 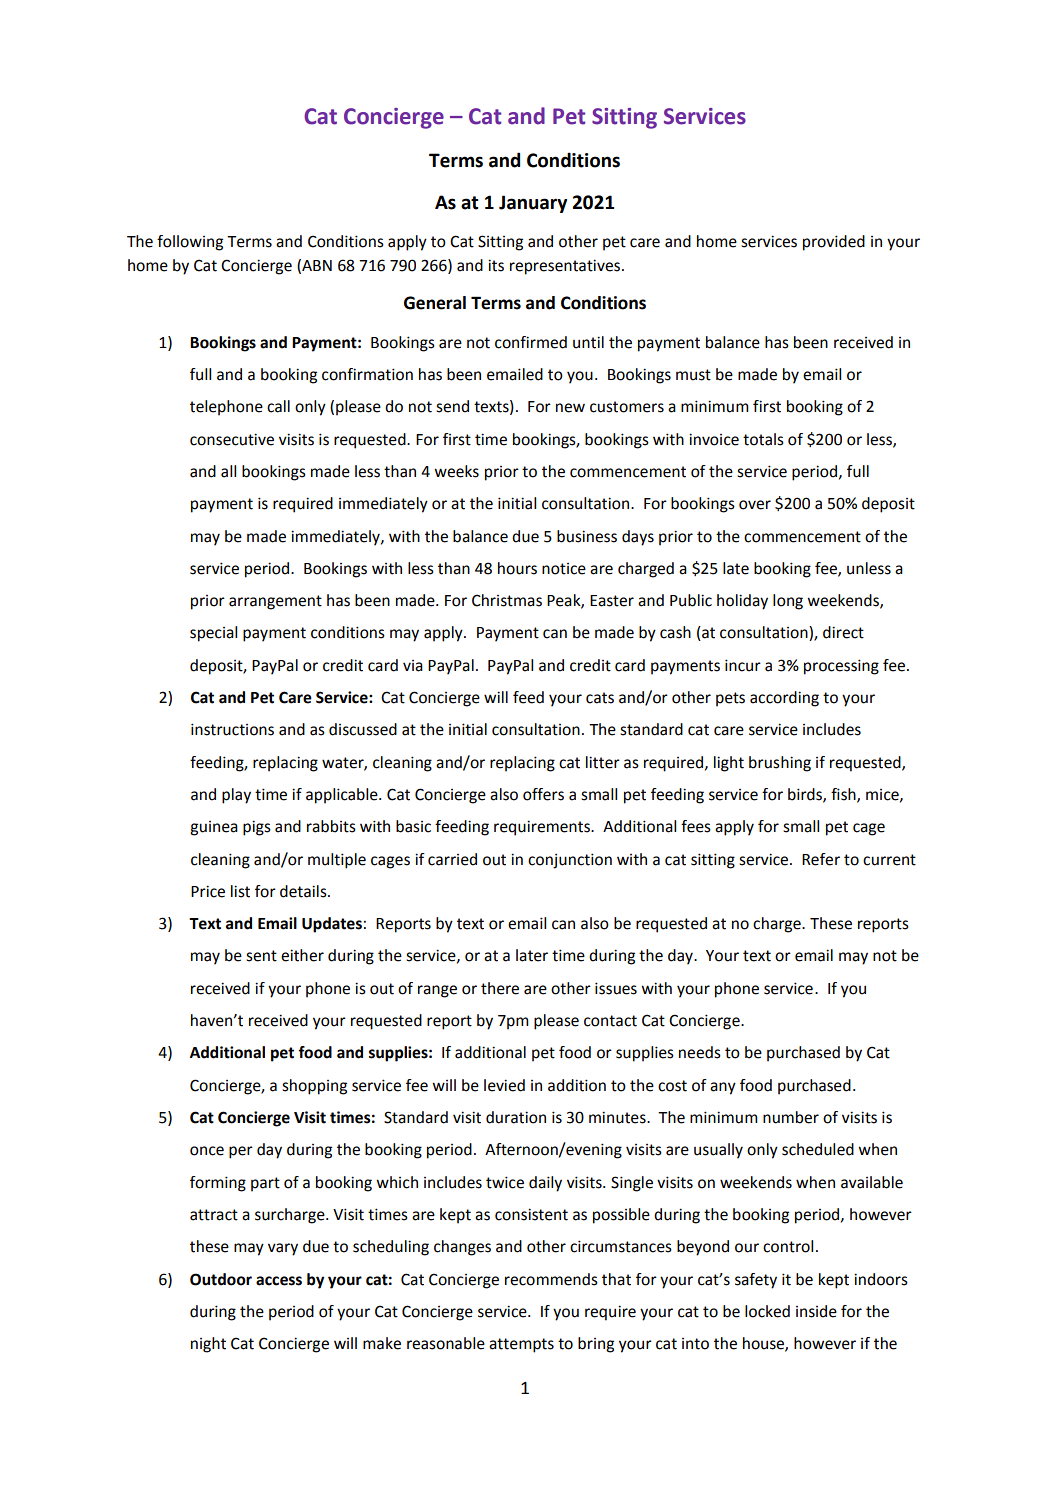 I want to click on following, so click(x=190, y=243).
